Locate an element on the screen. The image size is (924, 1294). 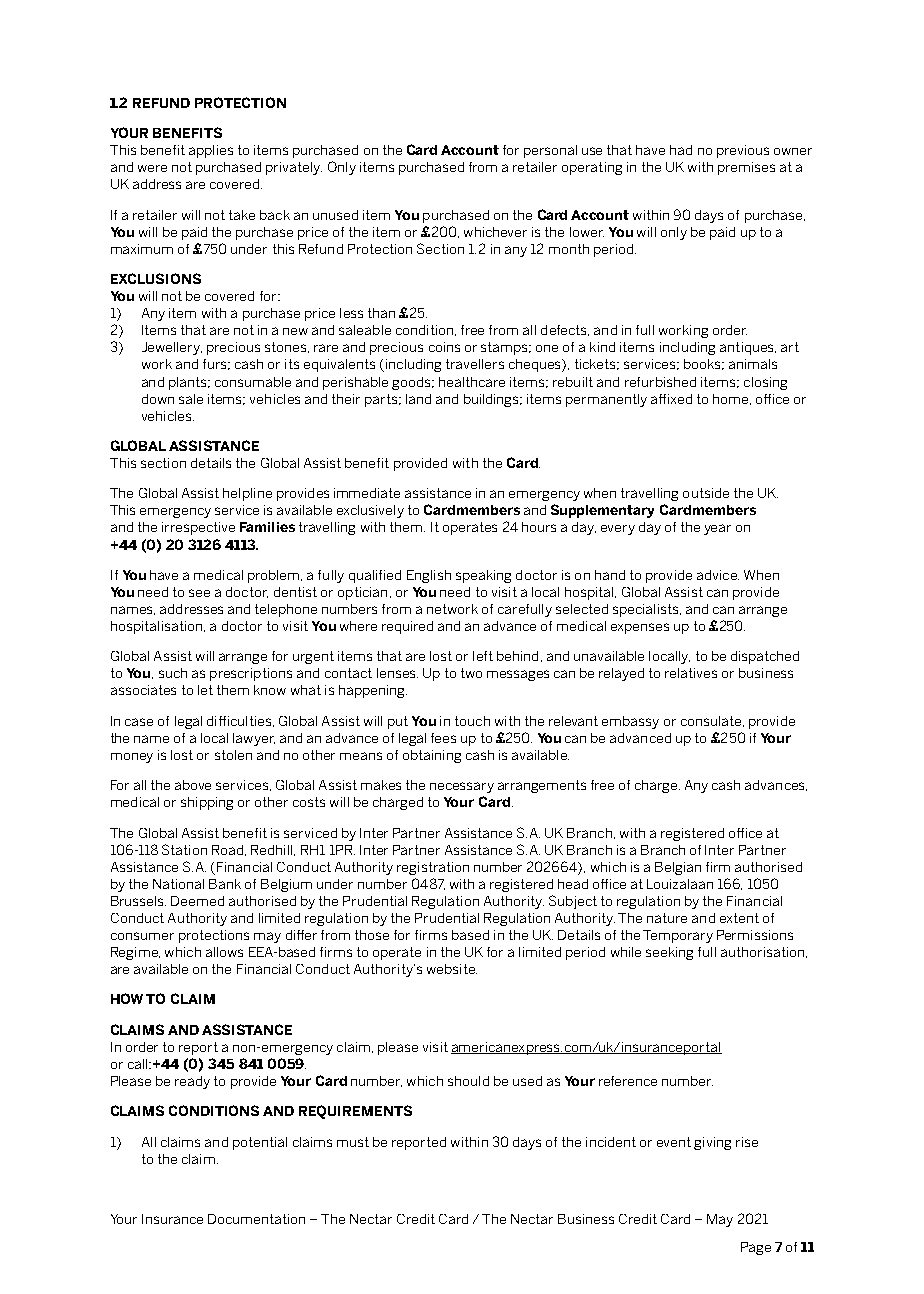
Documentation is located at coordinates (256, 1219).
